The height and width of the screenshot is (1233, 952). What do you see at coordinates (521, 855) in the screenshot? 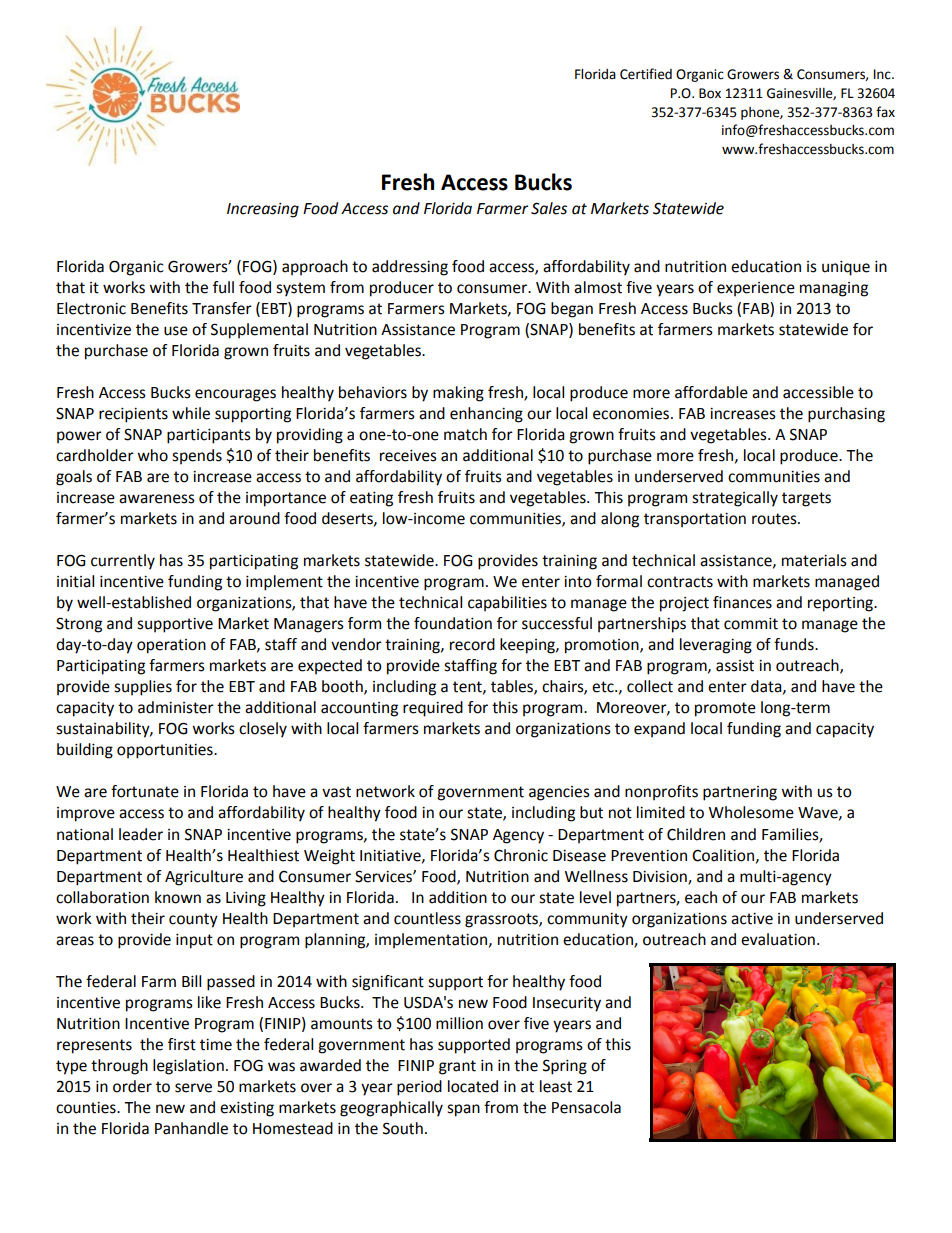
I see `Chronic` at bounding box center [521, 855].
